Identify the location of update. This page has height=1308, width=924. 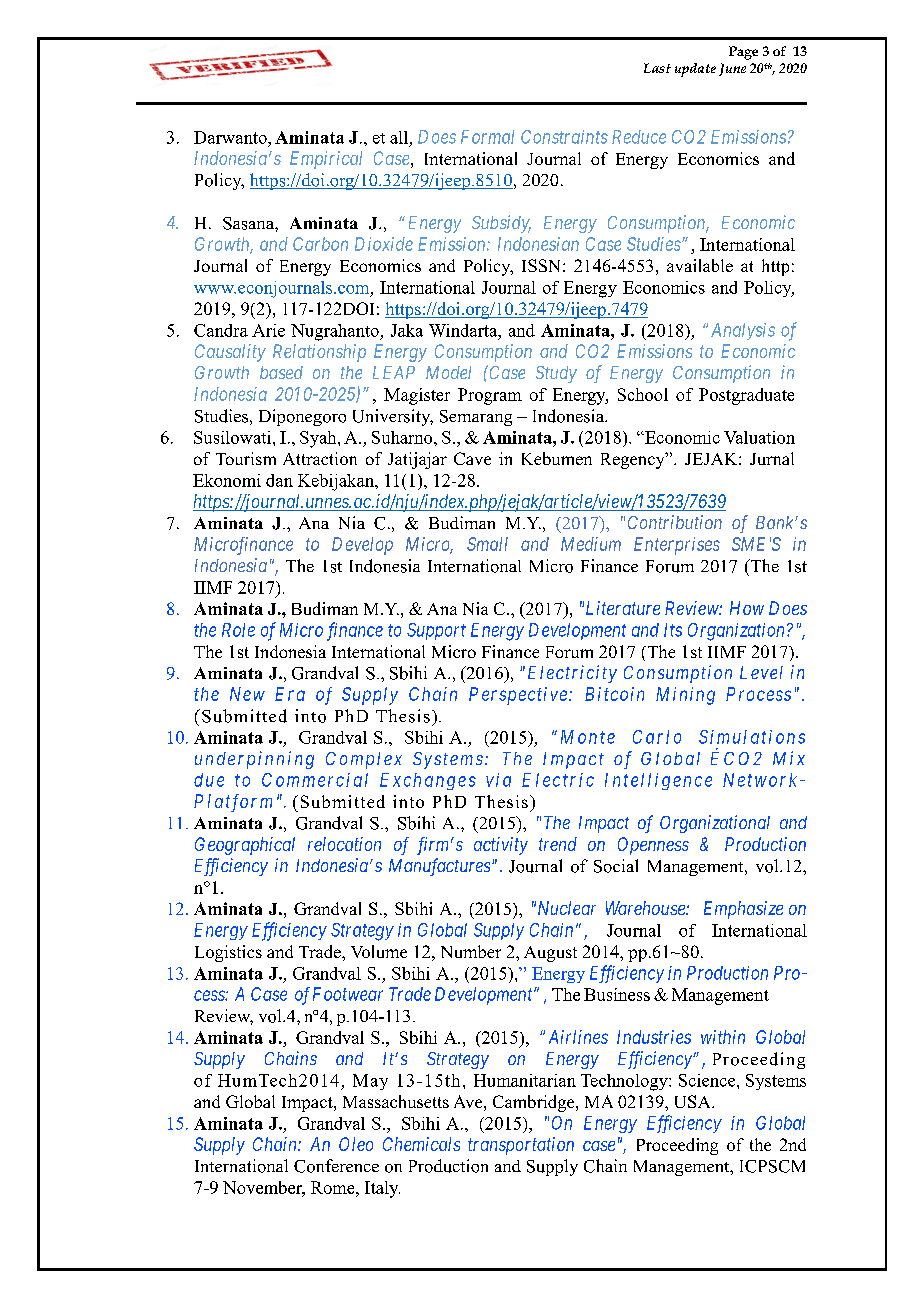
(695, 70).
